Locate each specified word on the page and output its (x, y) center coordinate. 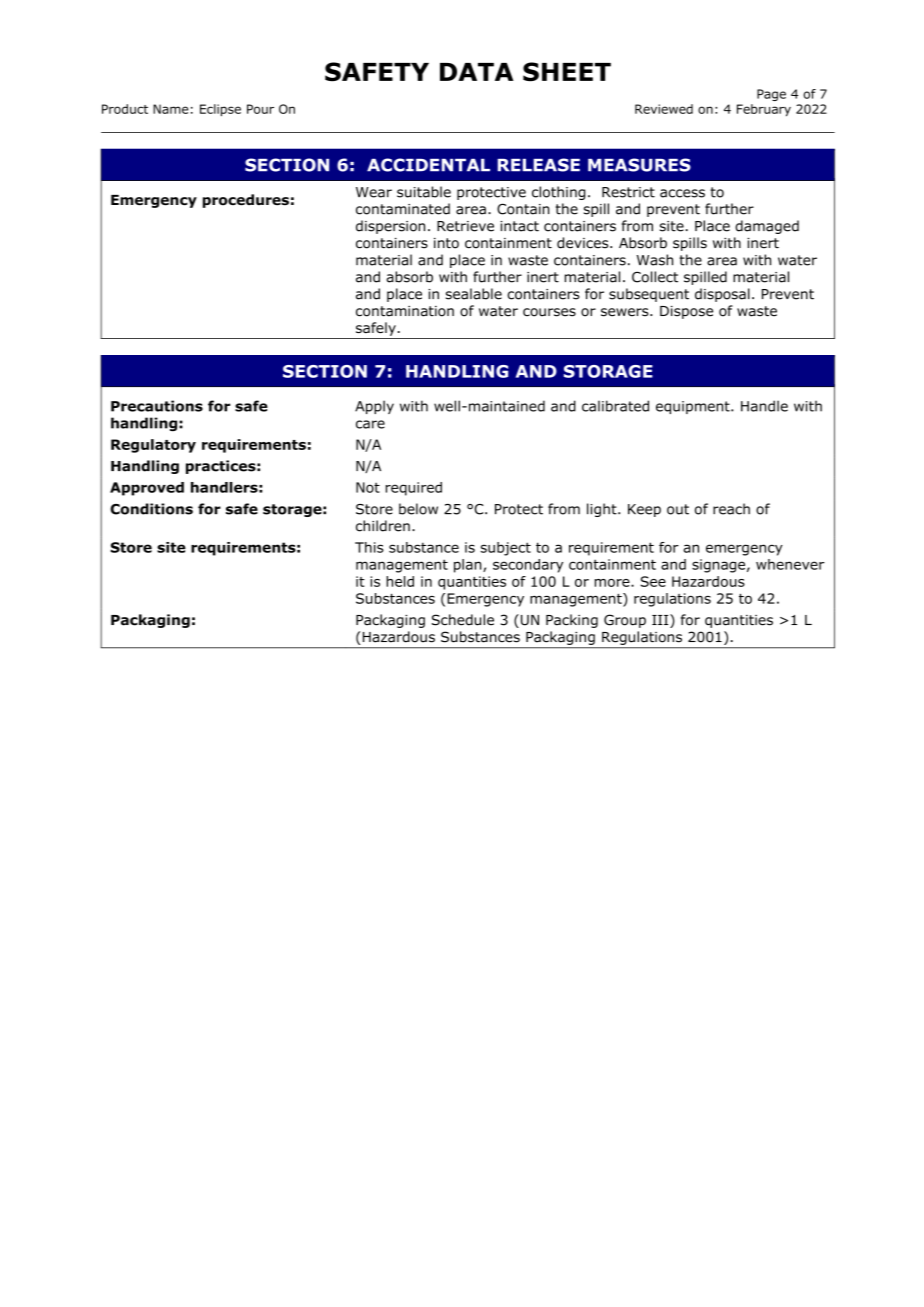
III (661, 621)
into (446, 243)
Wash (655, 260)
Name (170, 109)
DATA (476, 72)
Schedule (463, 620)
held (400, 581)
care (370, 424)
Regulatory (153, 446)
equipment (694, 407)
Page (771, 95)
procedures (246, 201)
